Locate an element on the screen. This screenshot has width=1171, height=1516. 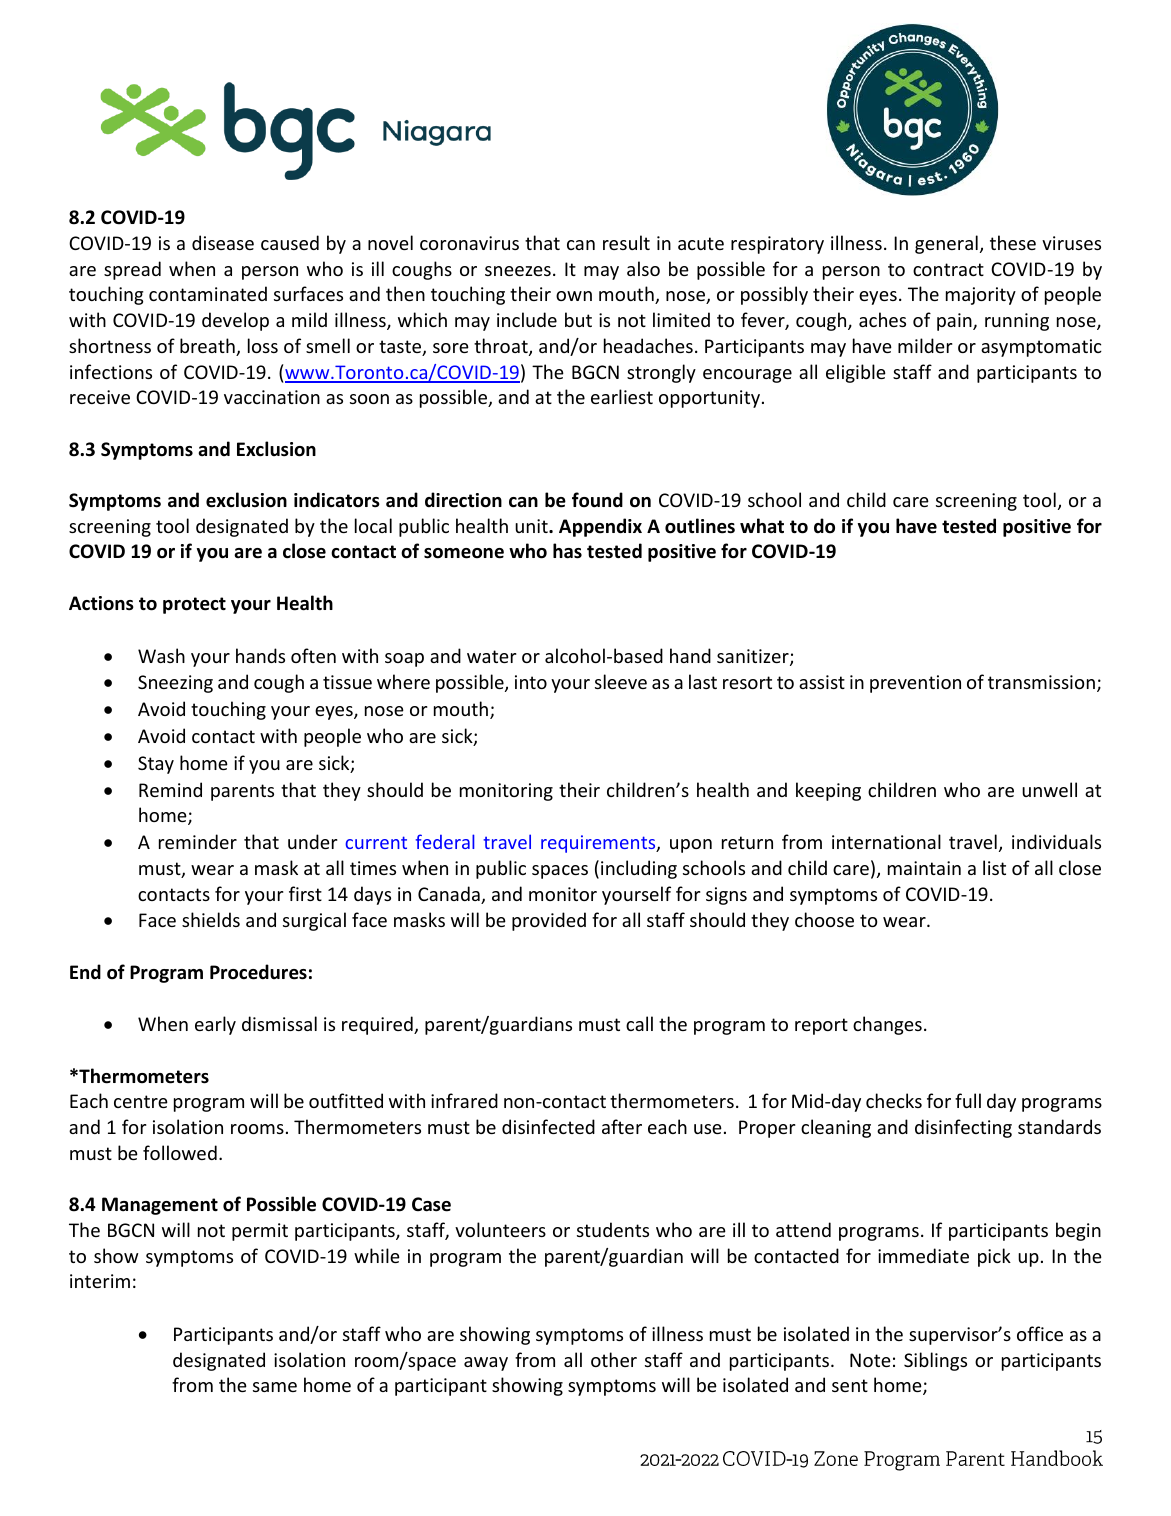
early is located at coordinates (215, 1025).
